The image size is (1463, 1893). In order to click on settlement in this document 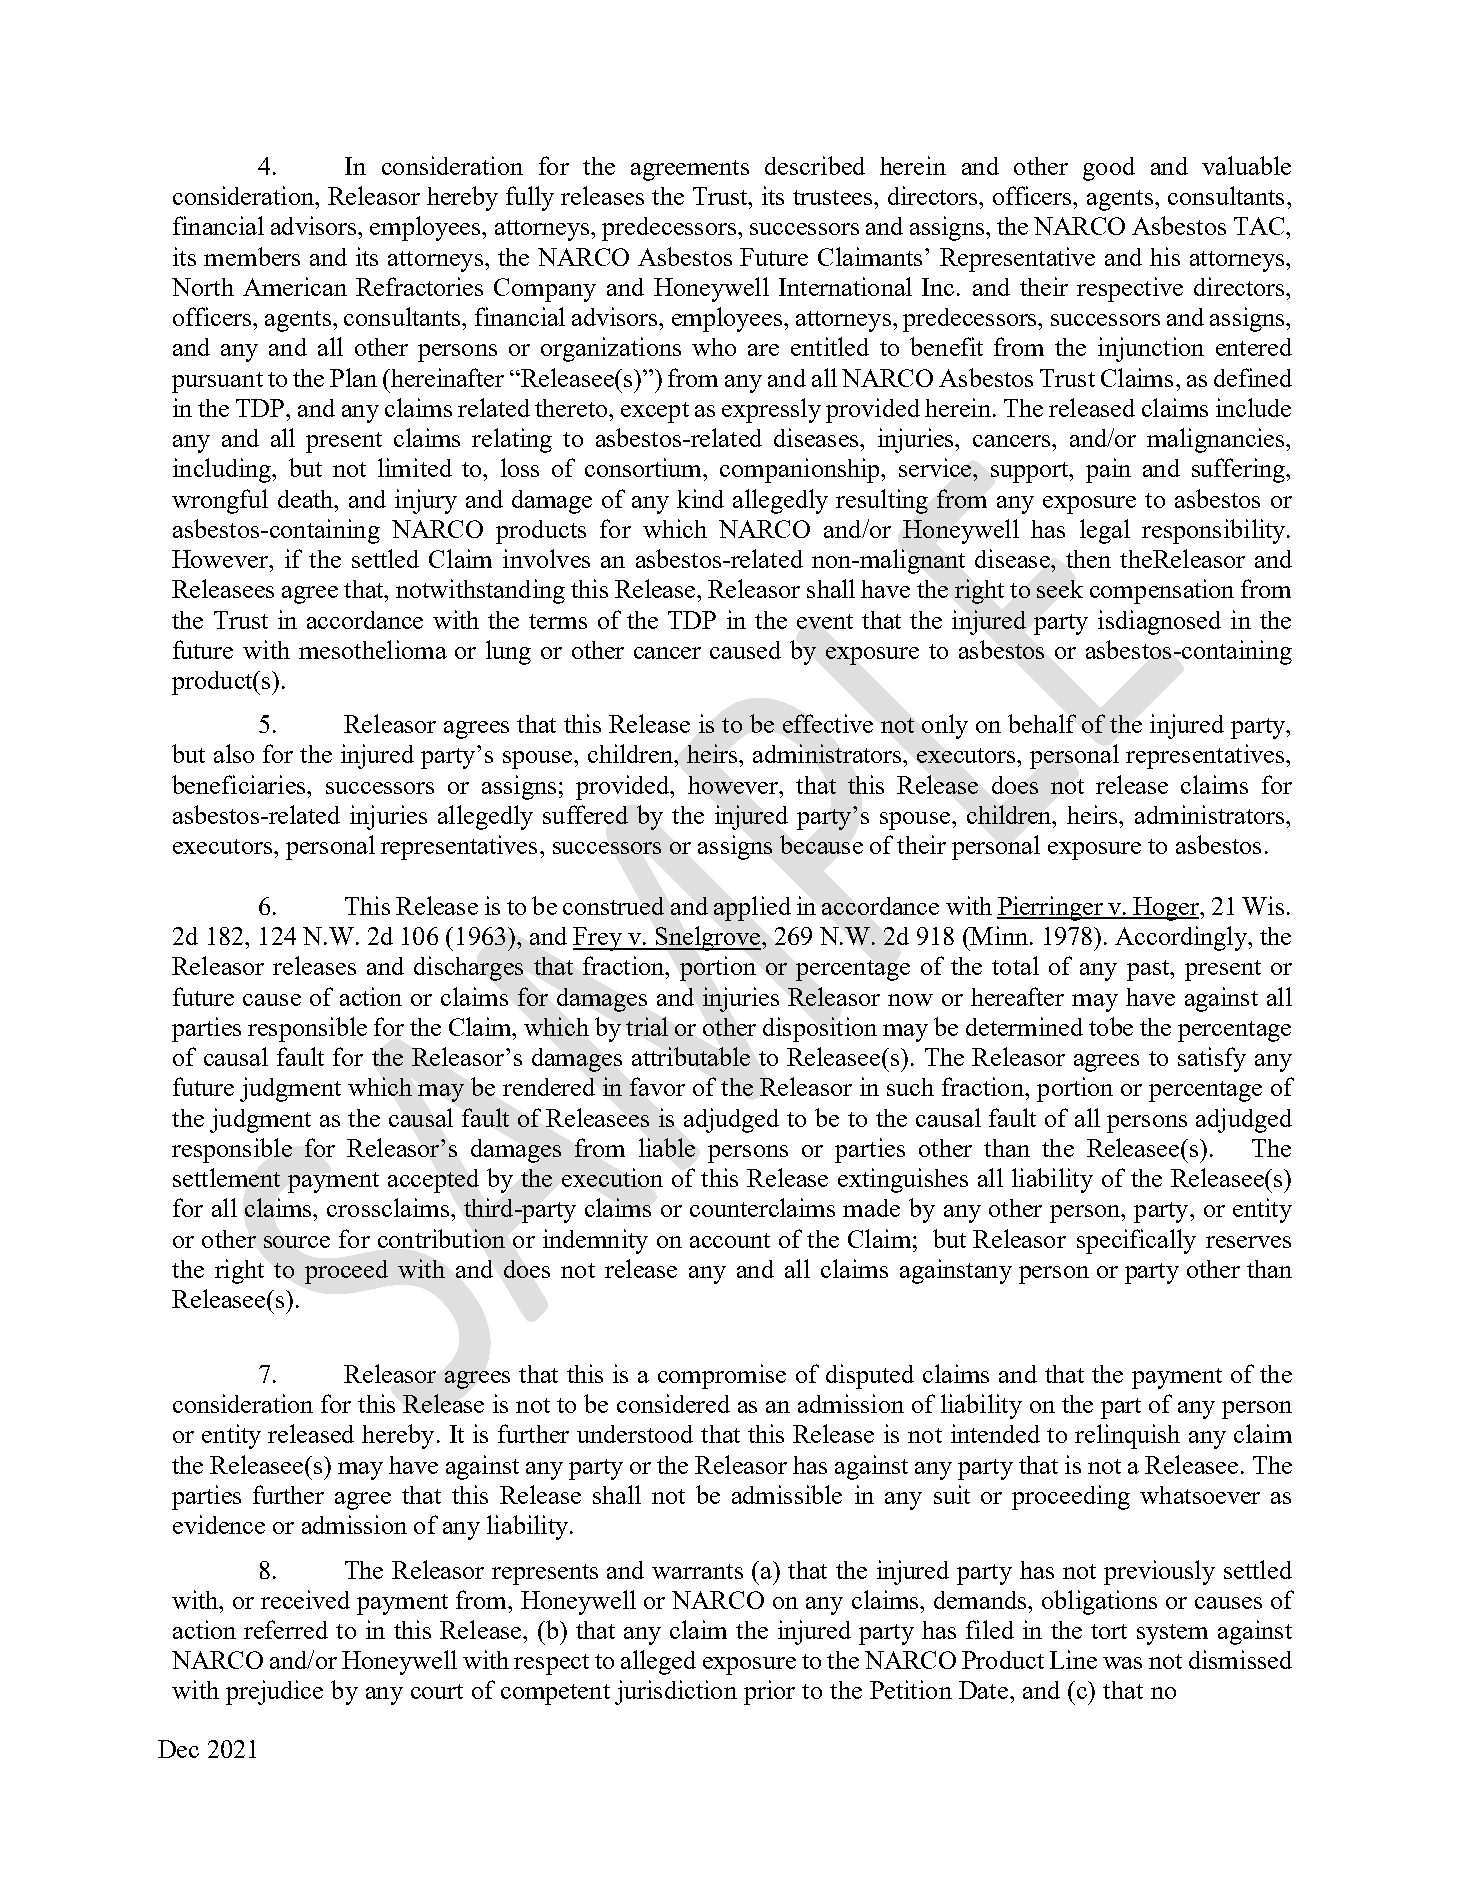, I will do `click(226, 1177)`.
